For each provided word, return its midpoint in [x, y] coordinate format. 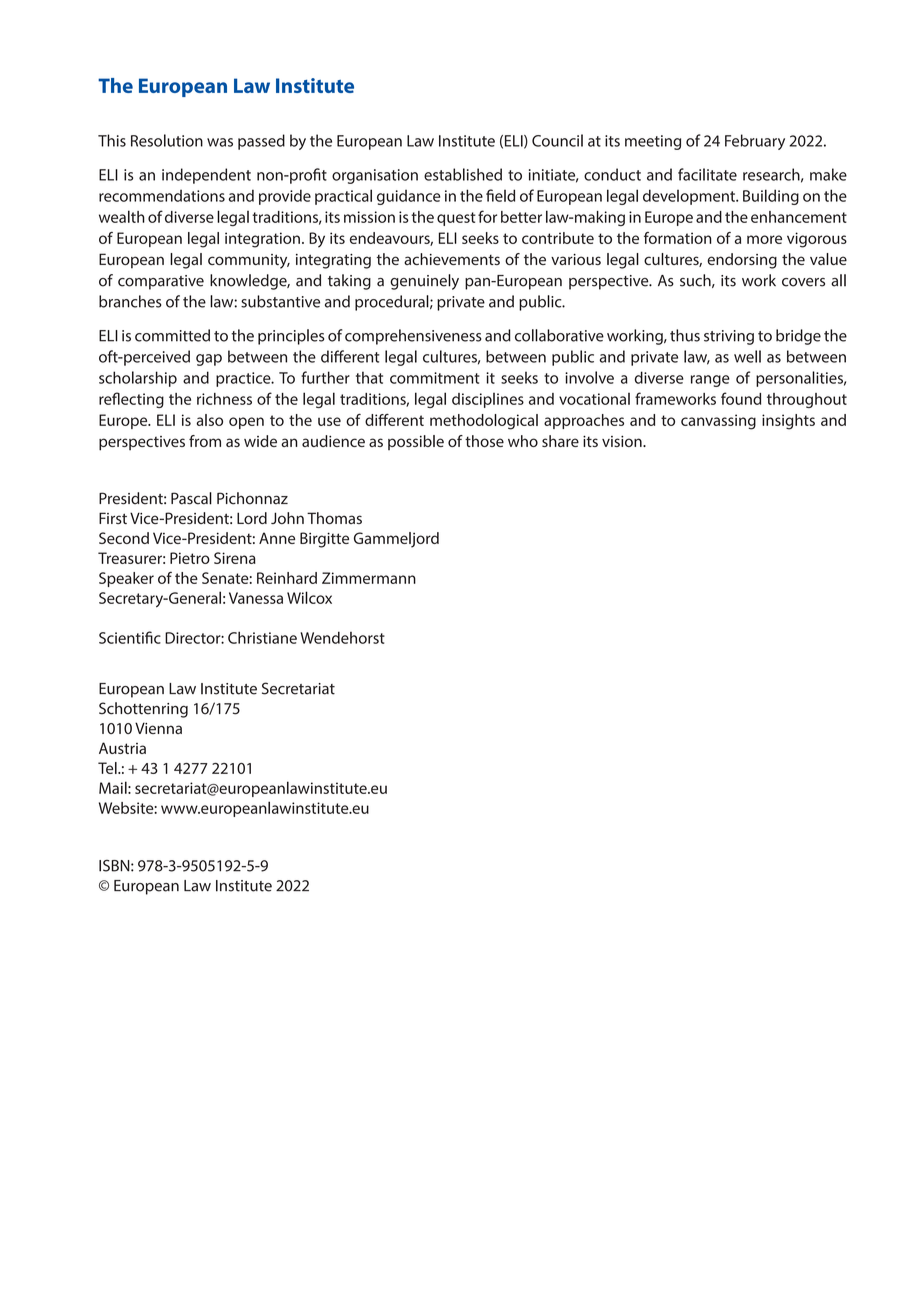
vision [623, 441]
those [484, 441]
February [755, 142]
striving [729, 337]
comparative [161, 282]
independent [206, 176]
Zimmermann [369, 578]
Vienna [158, 728]
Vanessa [256, 598]
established [463, 174]
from [205, 441]
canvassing [718, 422]
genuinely [424, 282]
